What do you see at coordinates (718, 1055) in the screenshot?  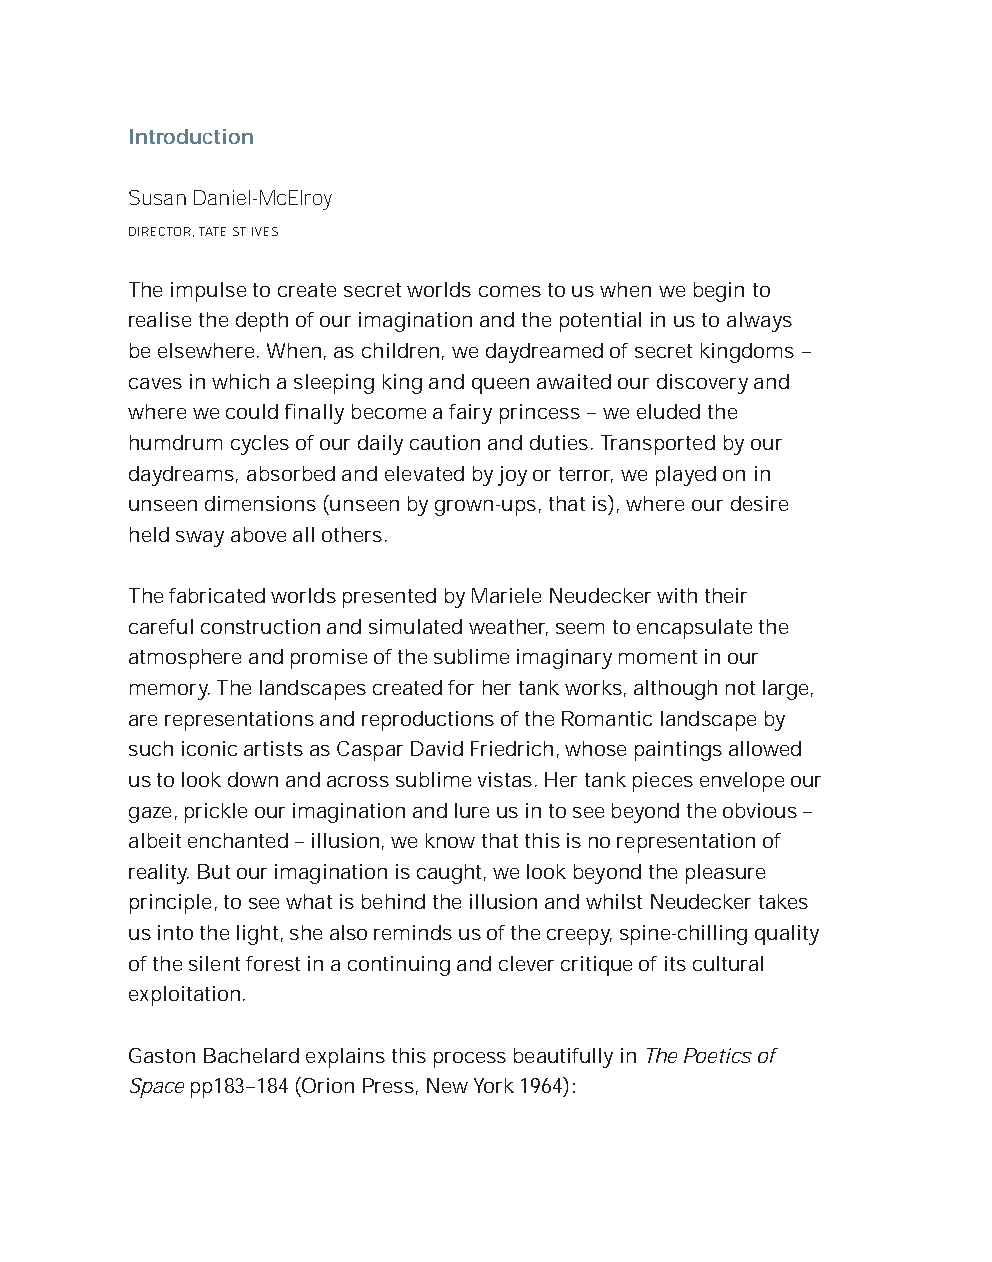 I see `Poetics` at bounding box center [718, 1055].
